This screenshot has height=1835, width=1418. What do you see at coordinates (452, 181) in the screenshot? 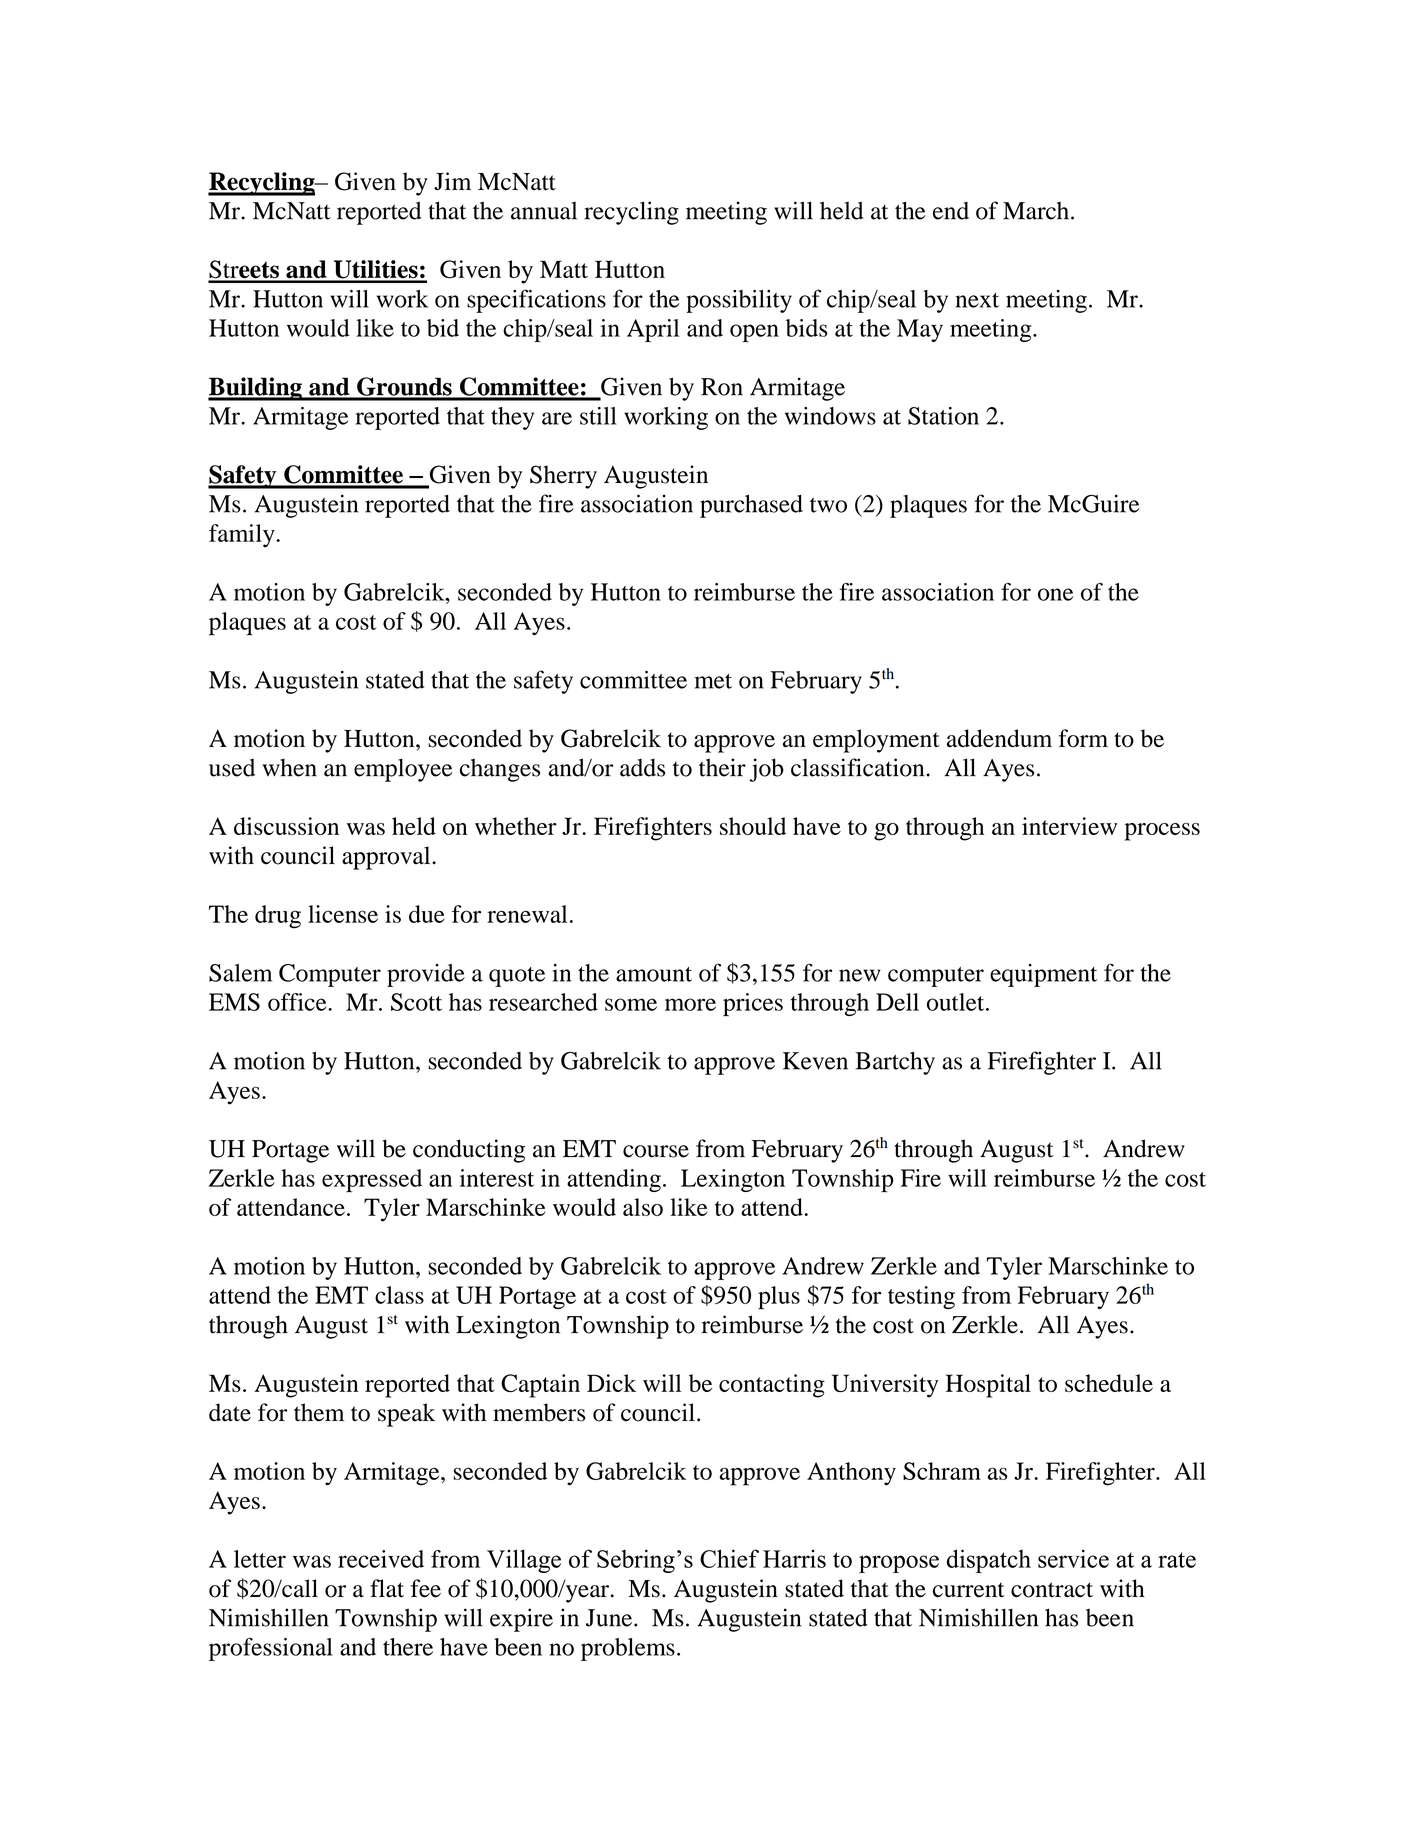
I see `Jim` at bounding box center [452, 181].
